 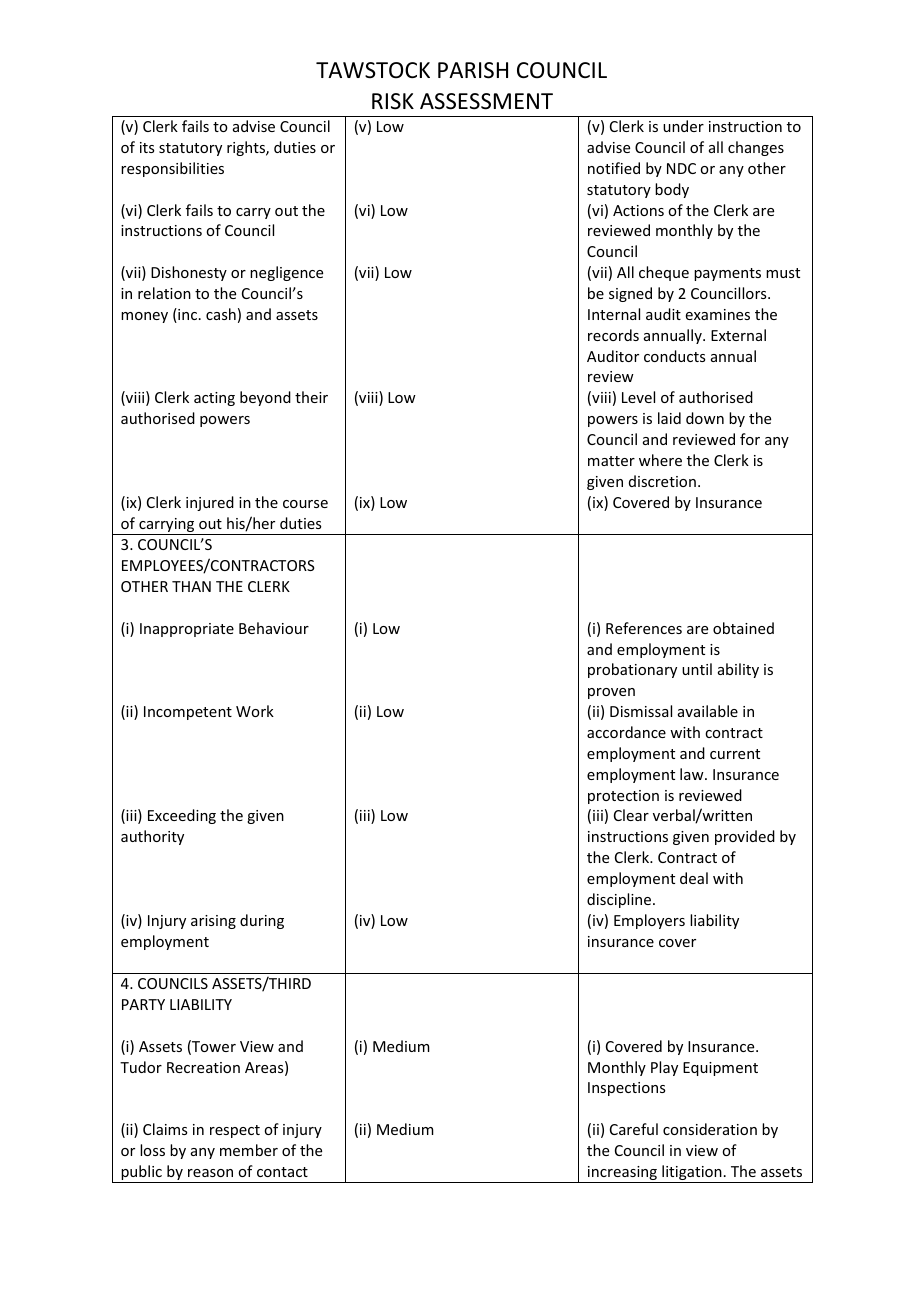 I want to click on its, so click(x=147, y=147).
